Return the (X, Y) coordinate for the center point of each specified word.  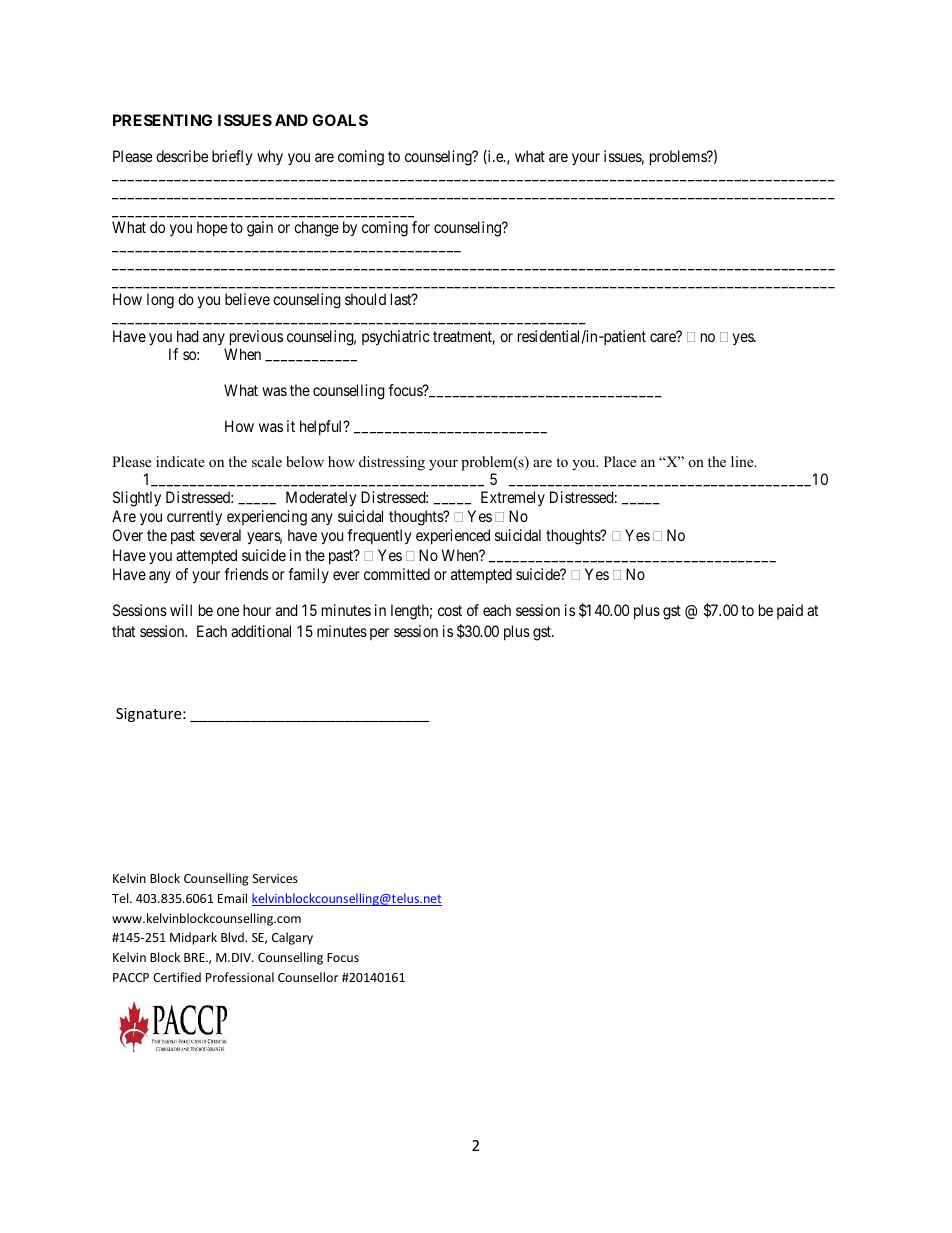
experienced (453, 536)
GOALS (340, 120)
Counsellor (308, 977)
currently (194, 518)
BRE (195, 957)
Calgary (292, 938)
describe (182, 156)
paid (790, 611)
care (663, 337)
